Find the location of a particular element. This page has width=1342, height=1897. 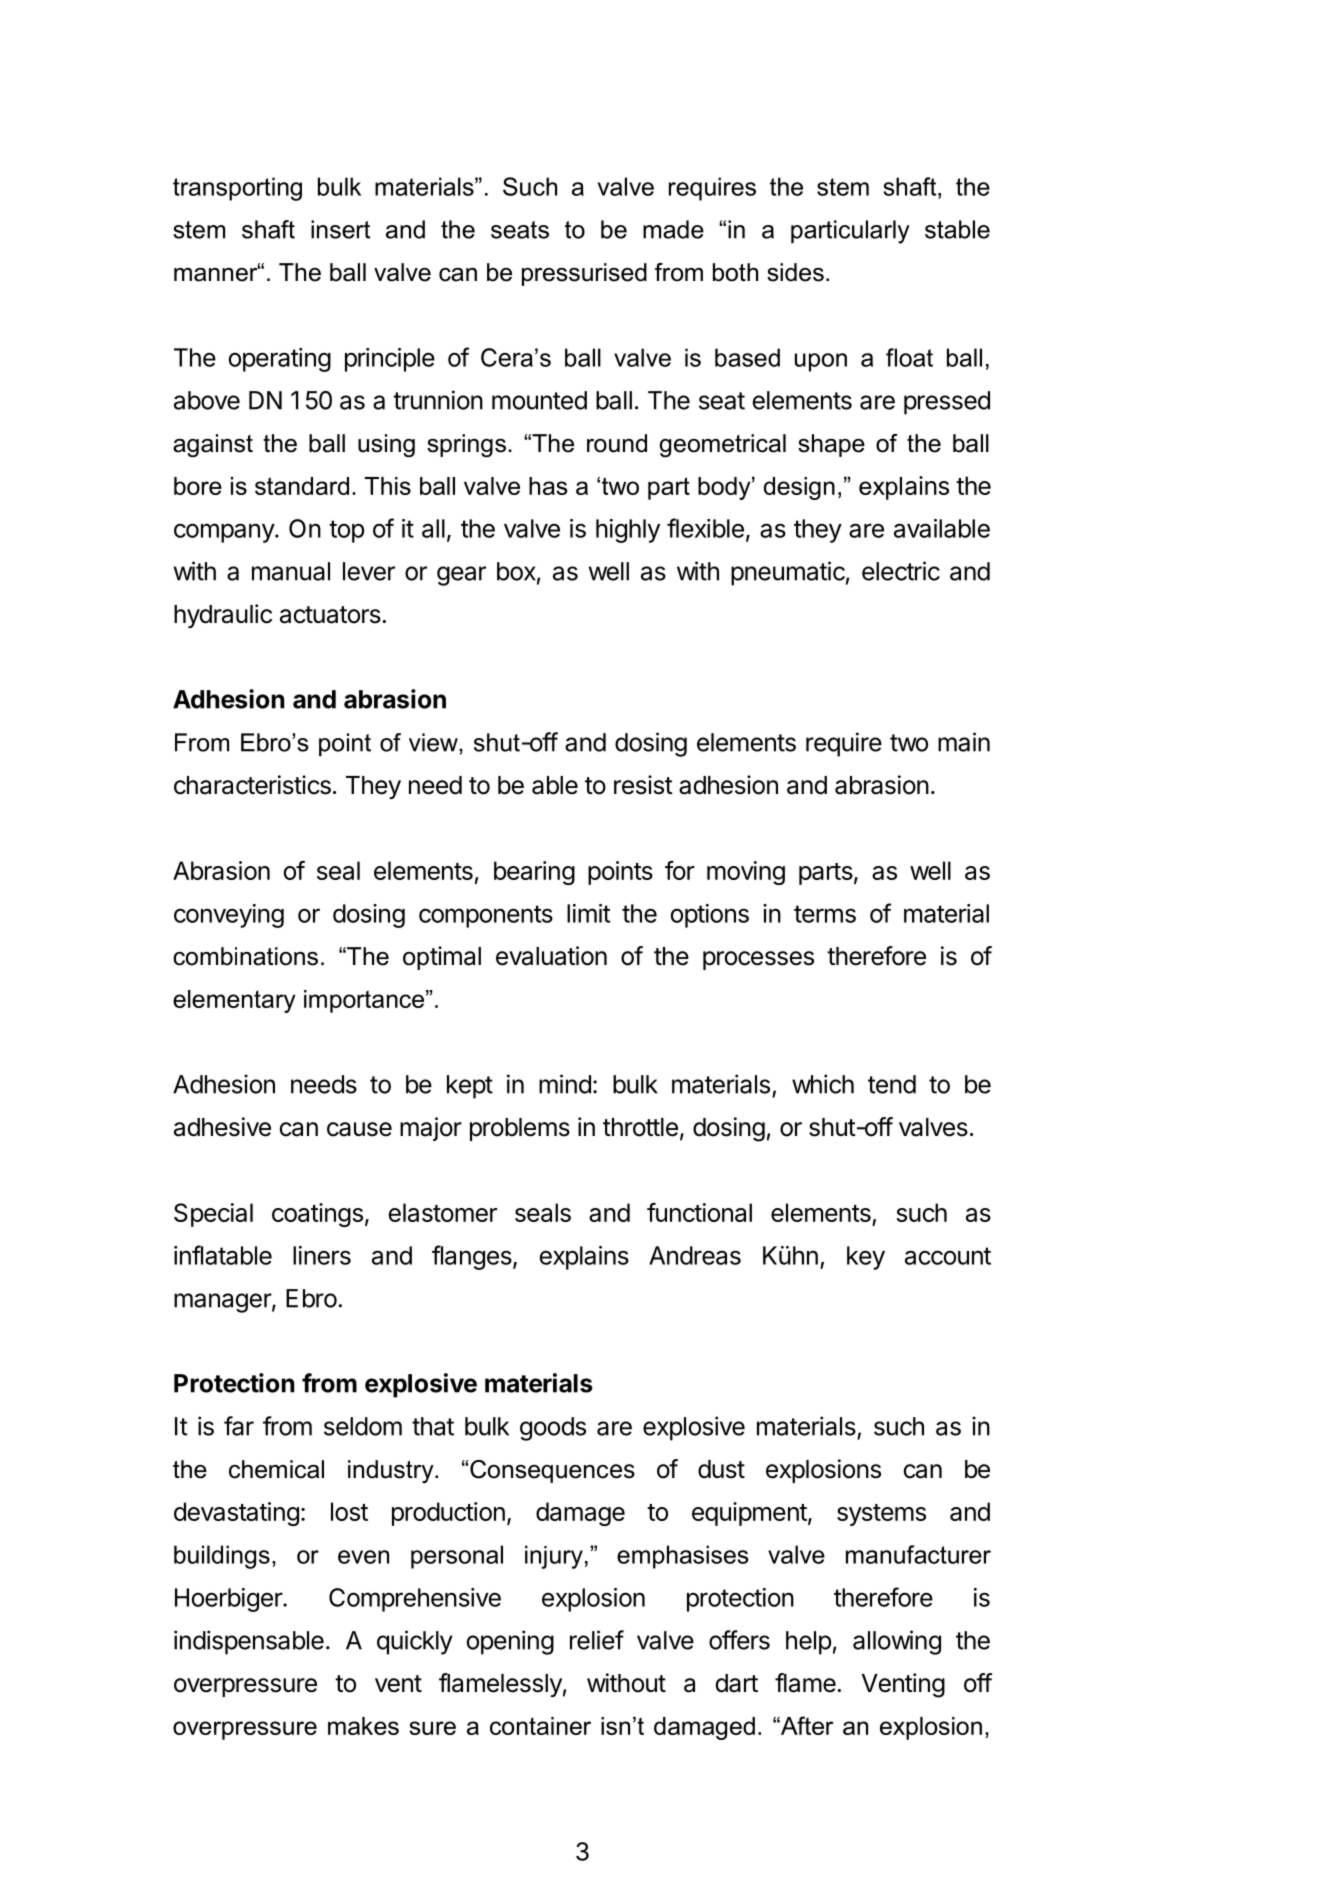

evaluation is located at coordinates (551, 956).
